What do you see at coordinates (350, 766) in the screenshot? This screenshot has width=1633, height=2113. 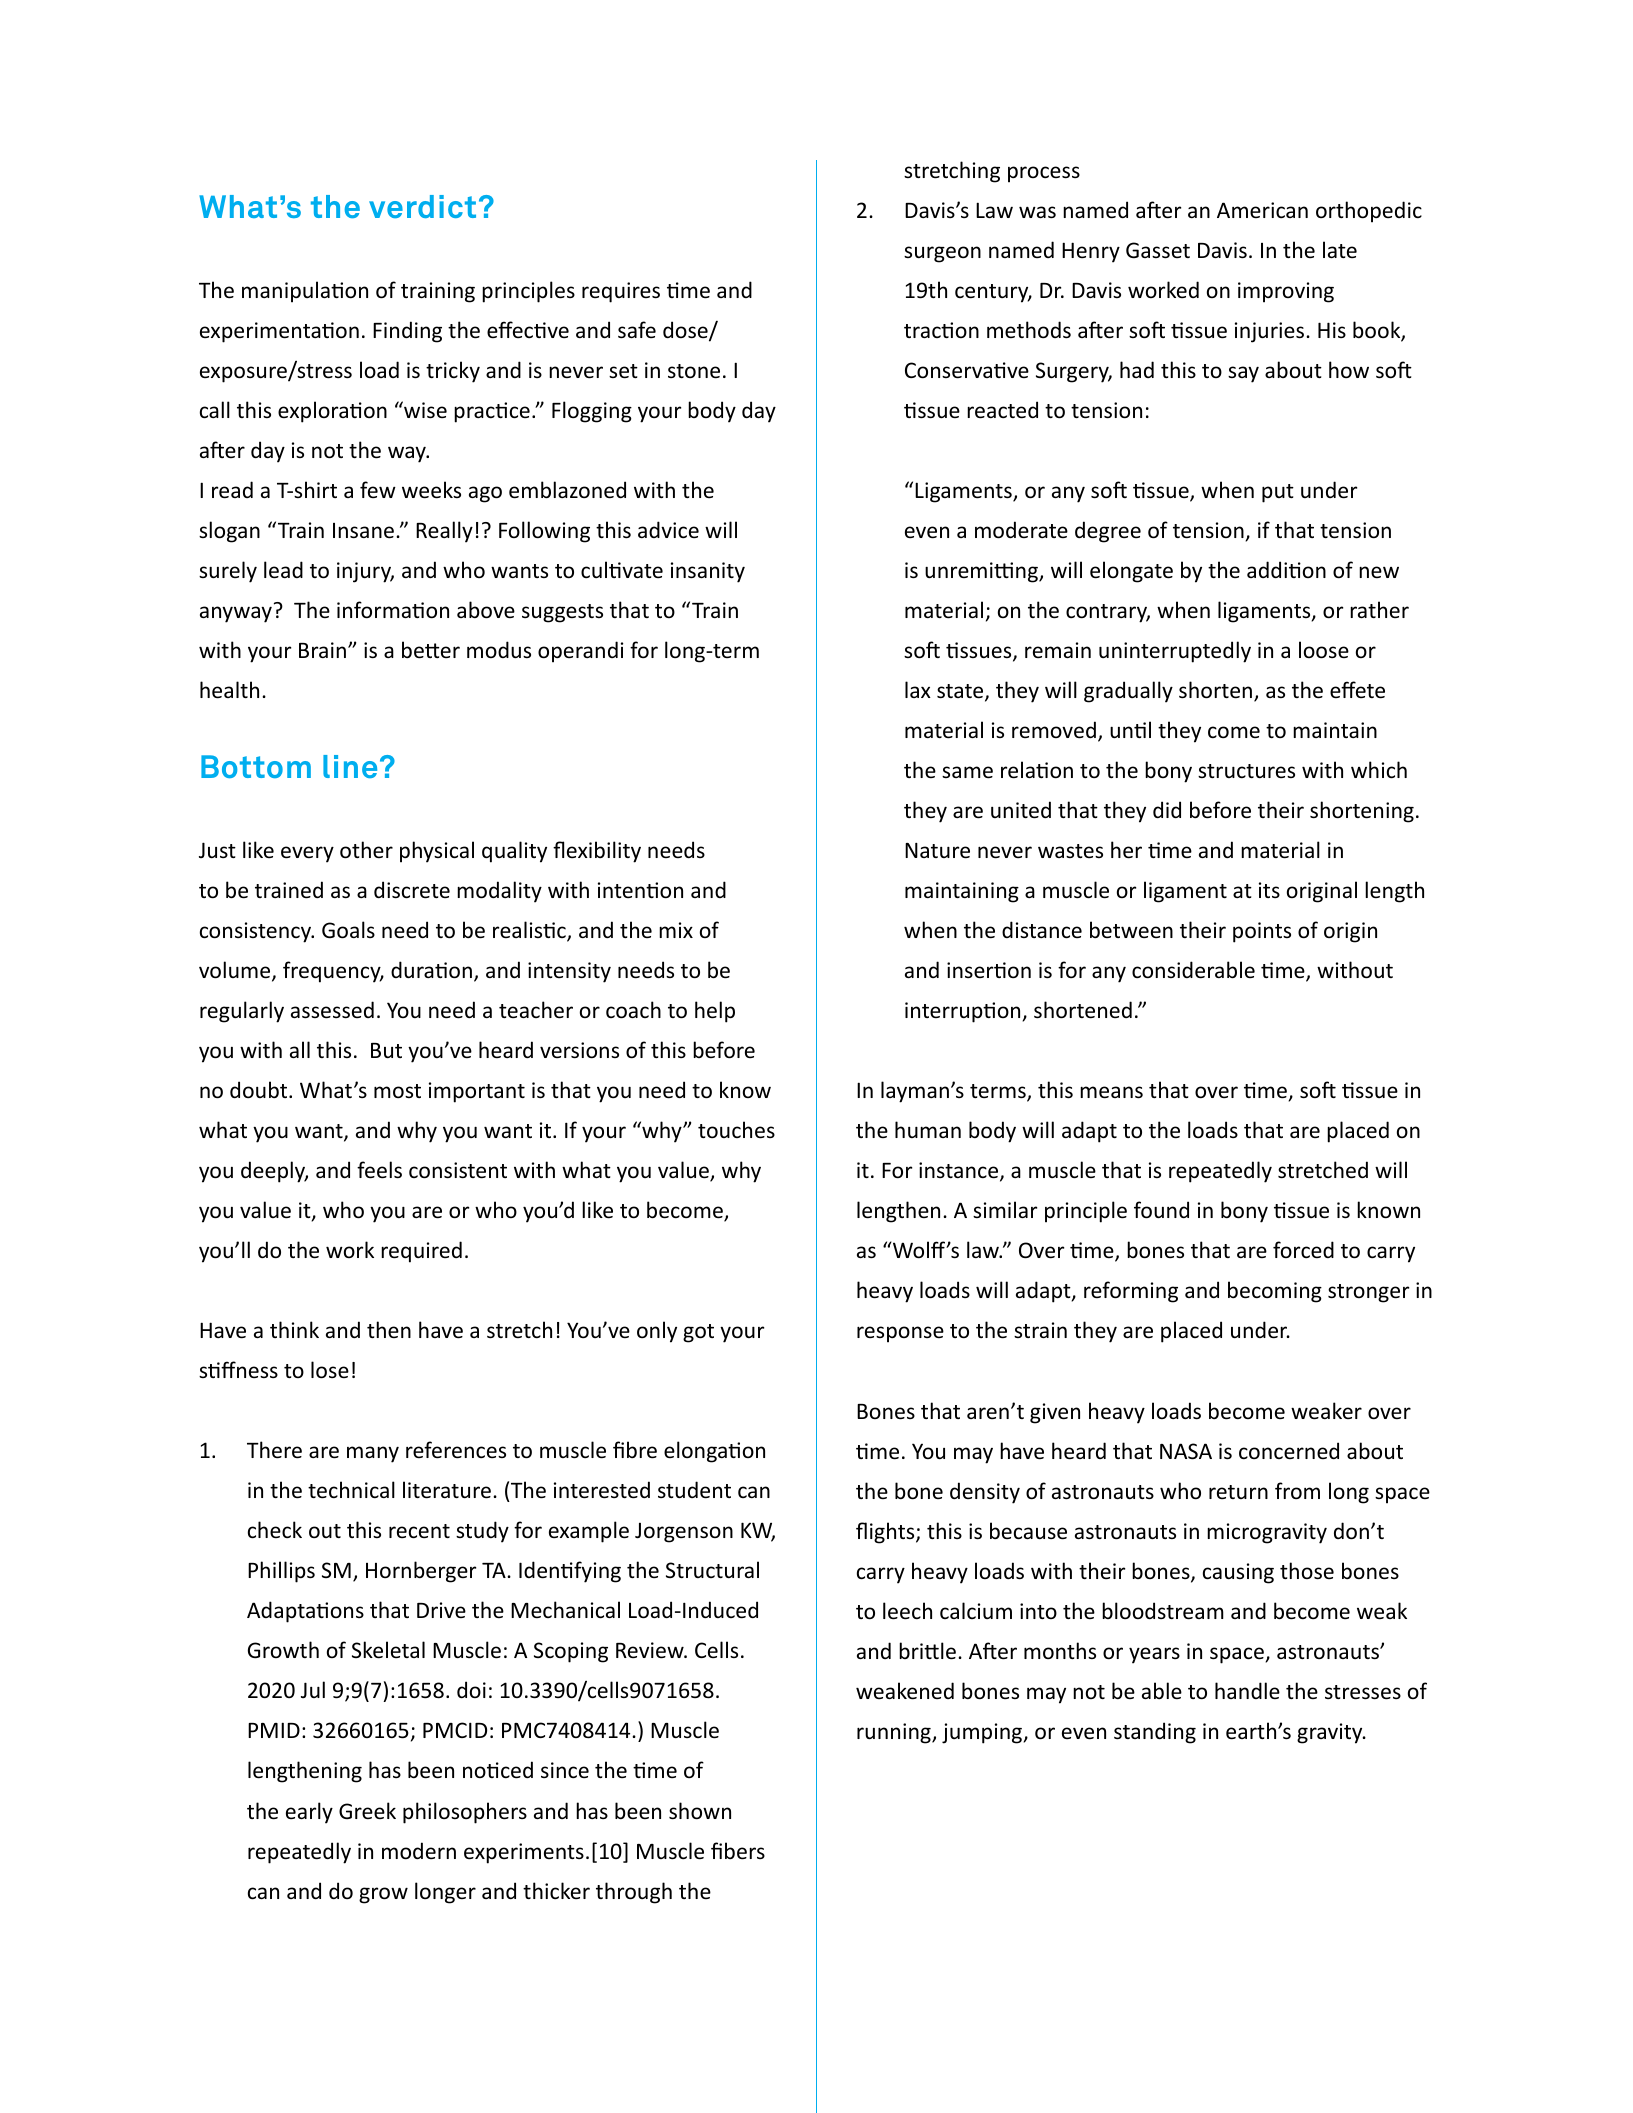 I see `line` at bounding box center [350, 766].
